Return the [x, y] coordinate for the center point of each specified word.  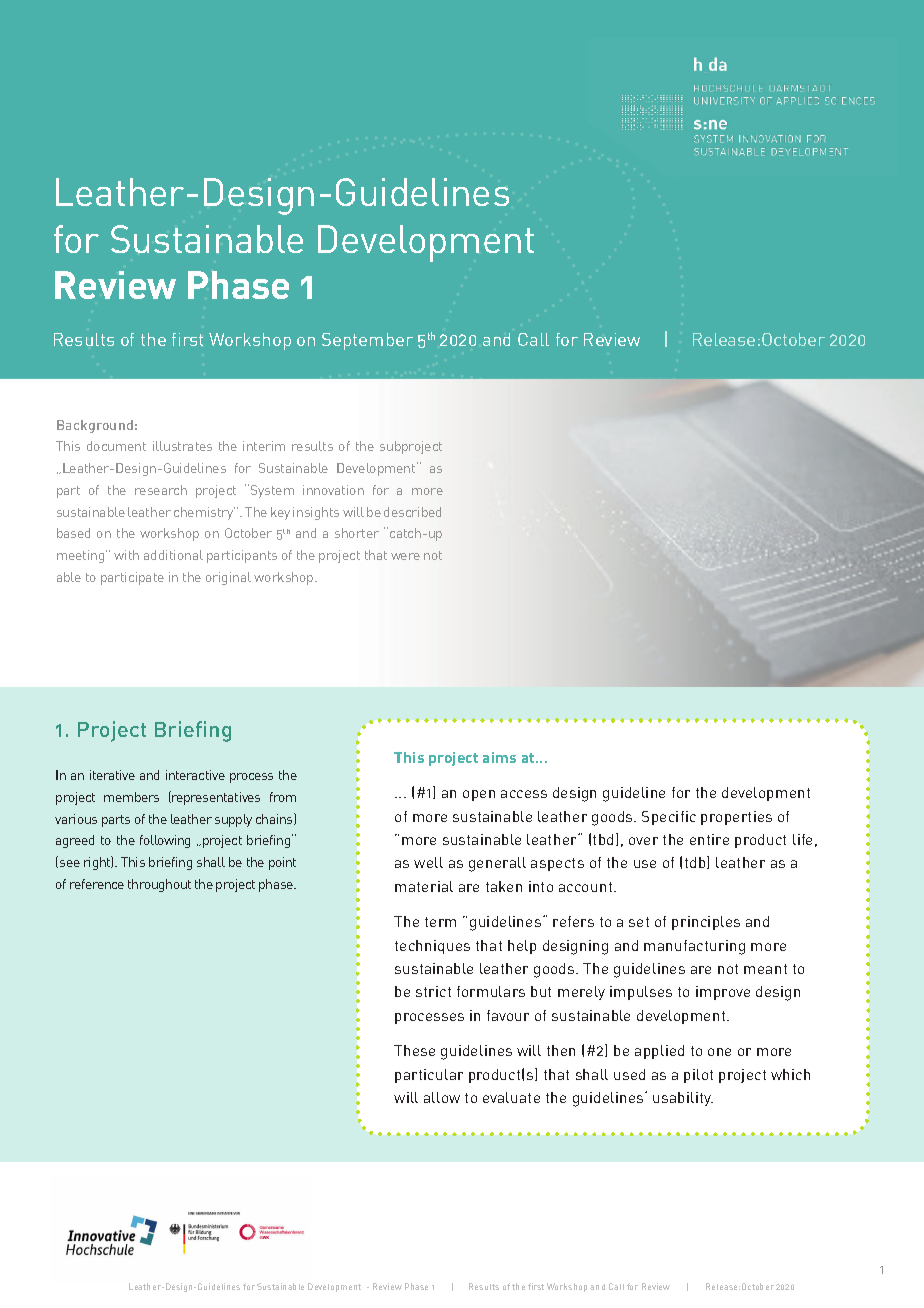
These [414, 1050]
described [412, 512]
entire [709, 839]
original [228, 578]
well [428, 862]
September [367, 341]
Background [95, 426]
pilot [698, 1076]
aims [499, 757]
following [165, 841]
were [405, 556]
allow [442, 1097]
